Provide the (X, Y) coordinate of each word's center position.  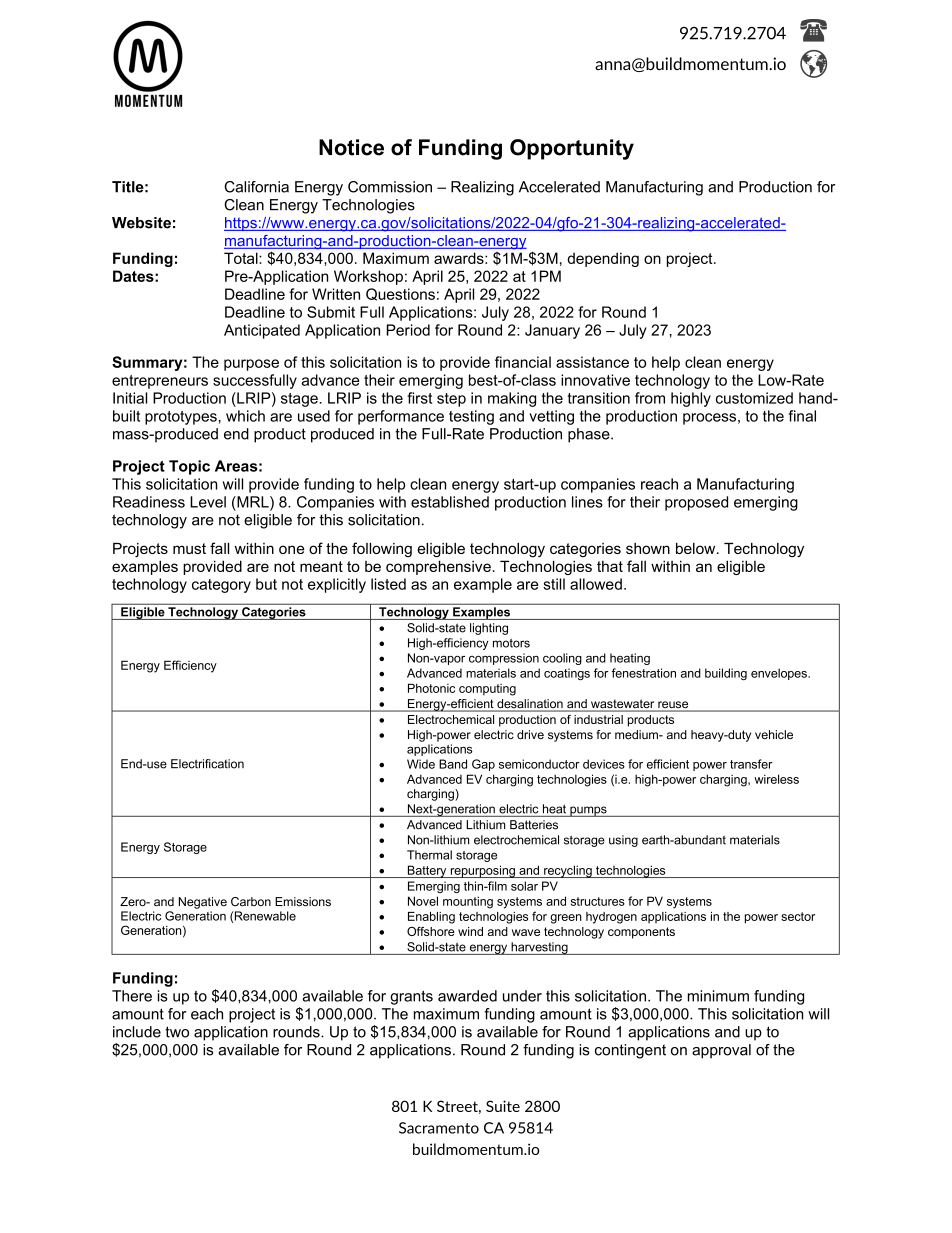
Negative (203, 903)
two (177, 1032)
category (221, 586)
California (256, 187)
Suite (503, 1106)
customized (754, 398)
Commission (390, 187)
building (726, 674)
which (245, 416)
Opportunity (572, 149)
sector (798, 916)
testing (471, 417)
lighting (489, 629)
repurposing (482, 871)
